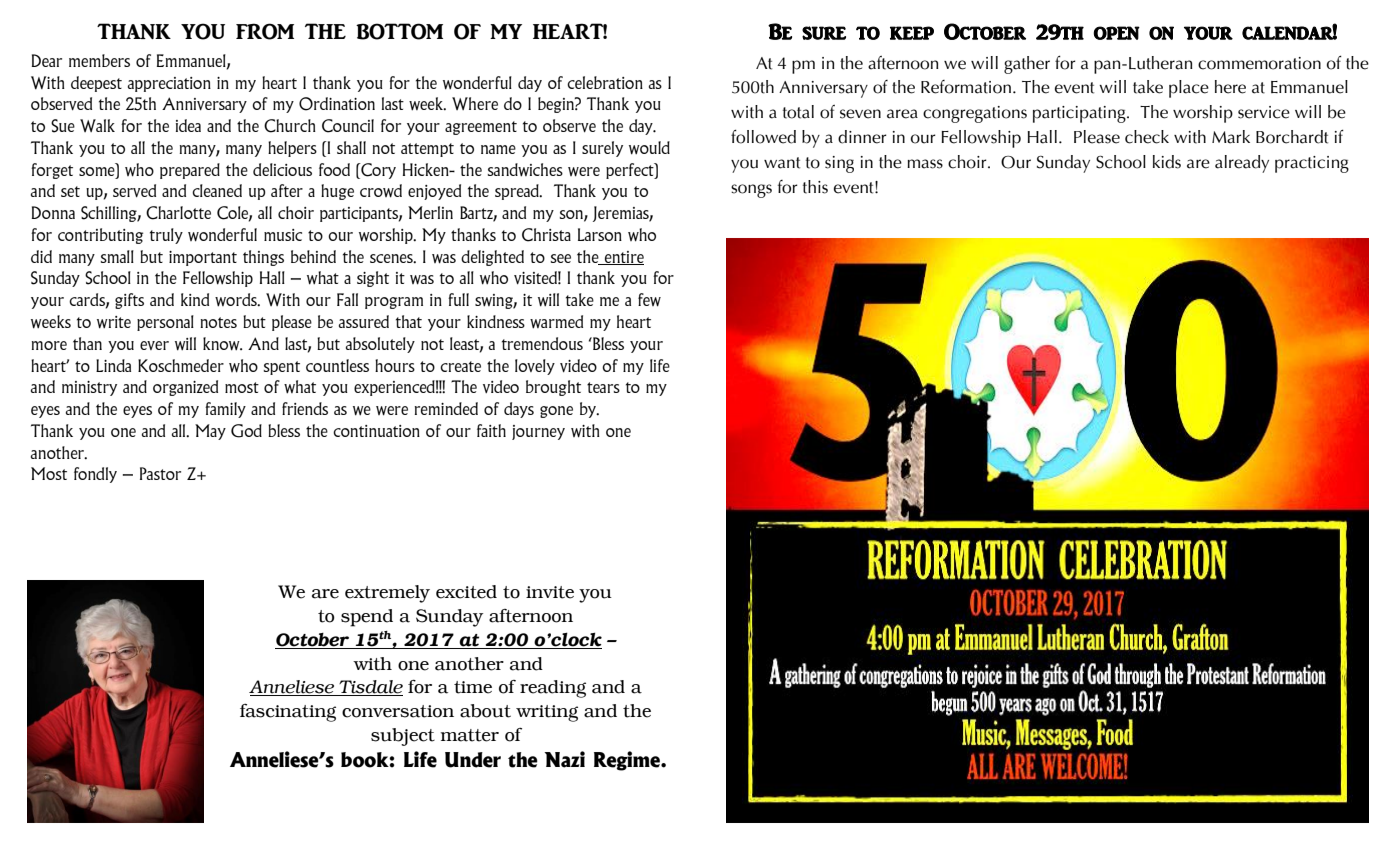  I want to click on invite, so click(550, 592).
